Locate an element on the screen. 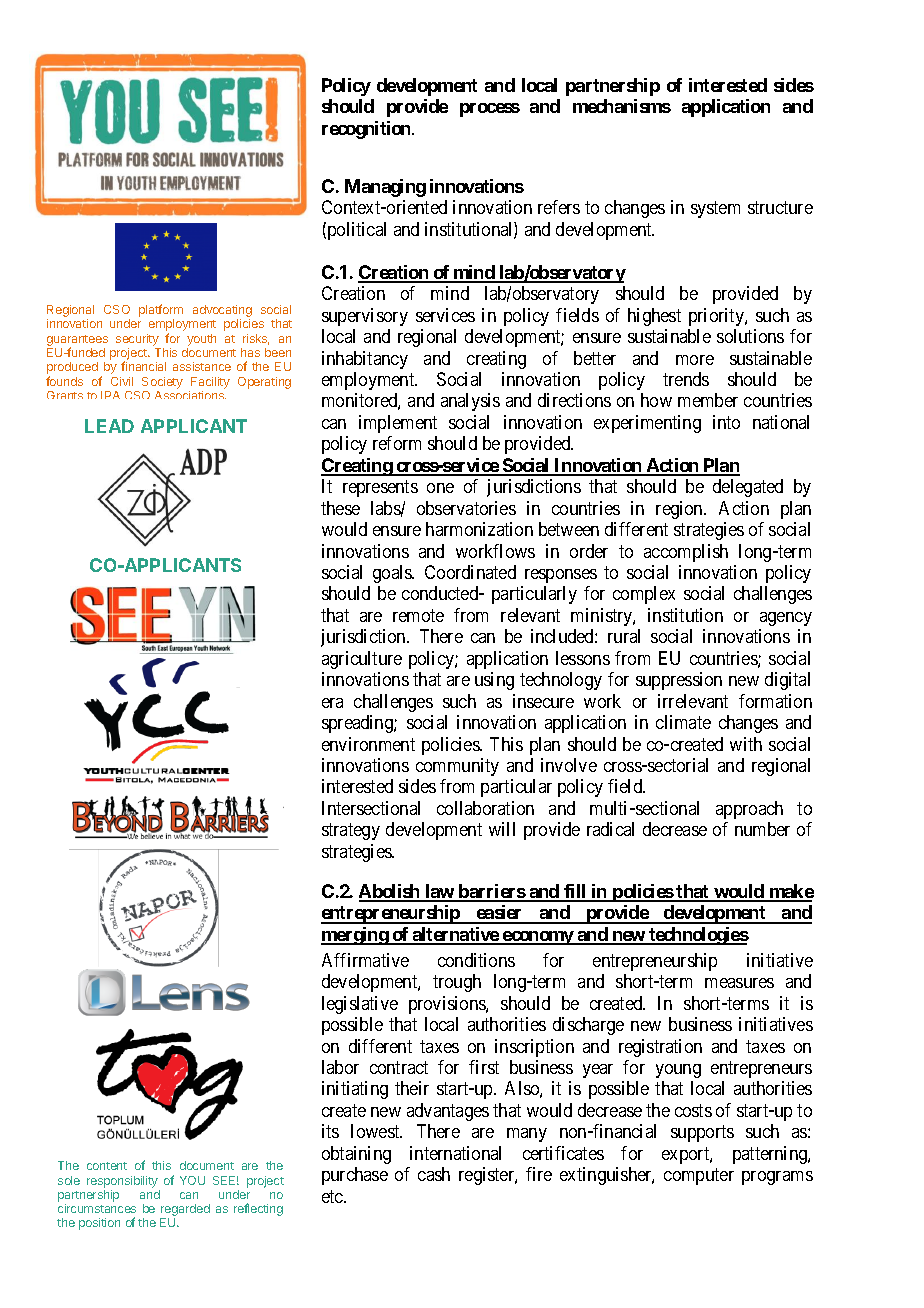 The image size is (924, 1308). accomplish is located at coordinates (686, 553).
